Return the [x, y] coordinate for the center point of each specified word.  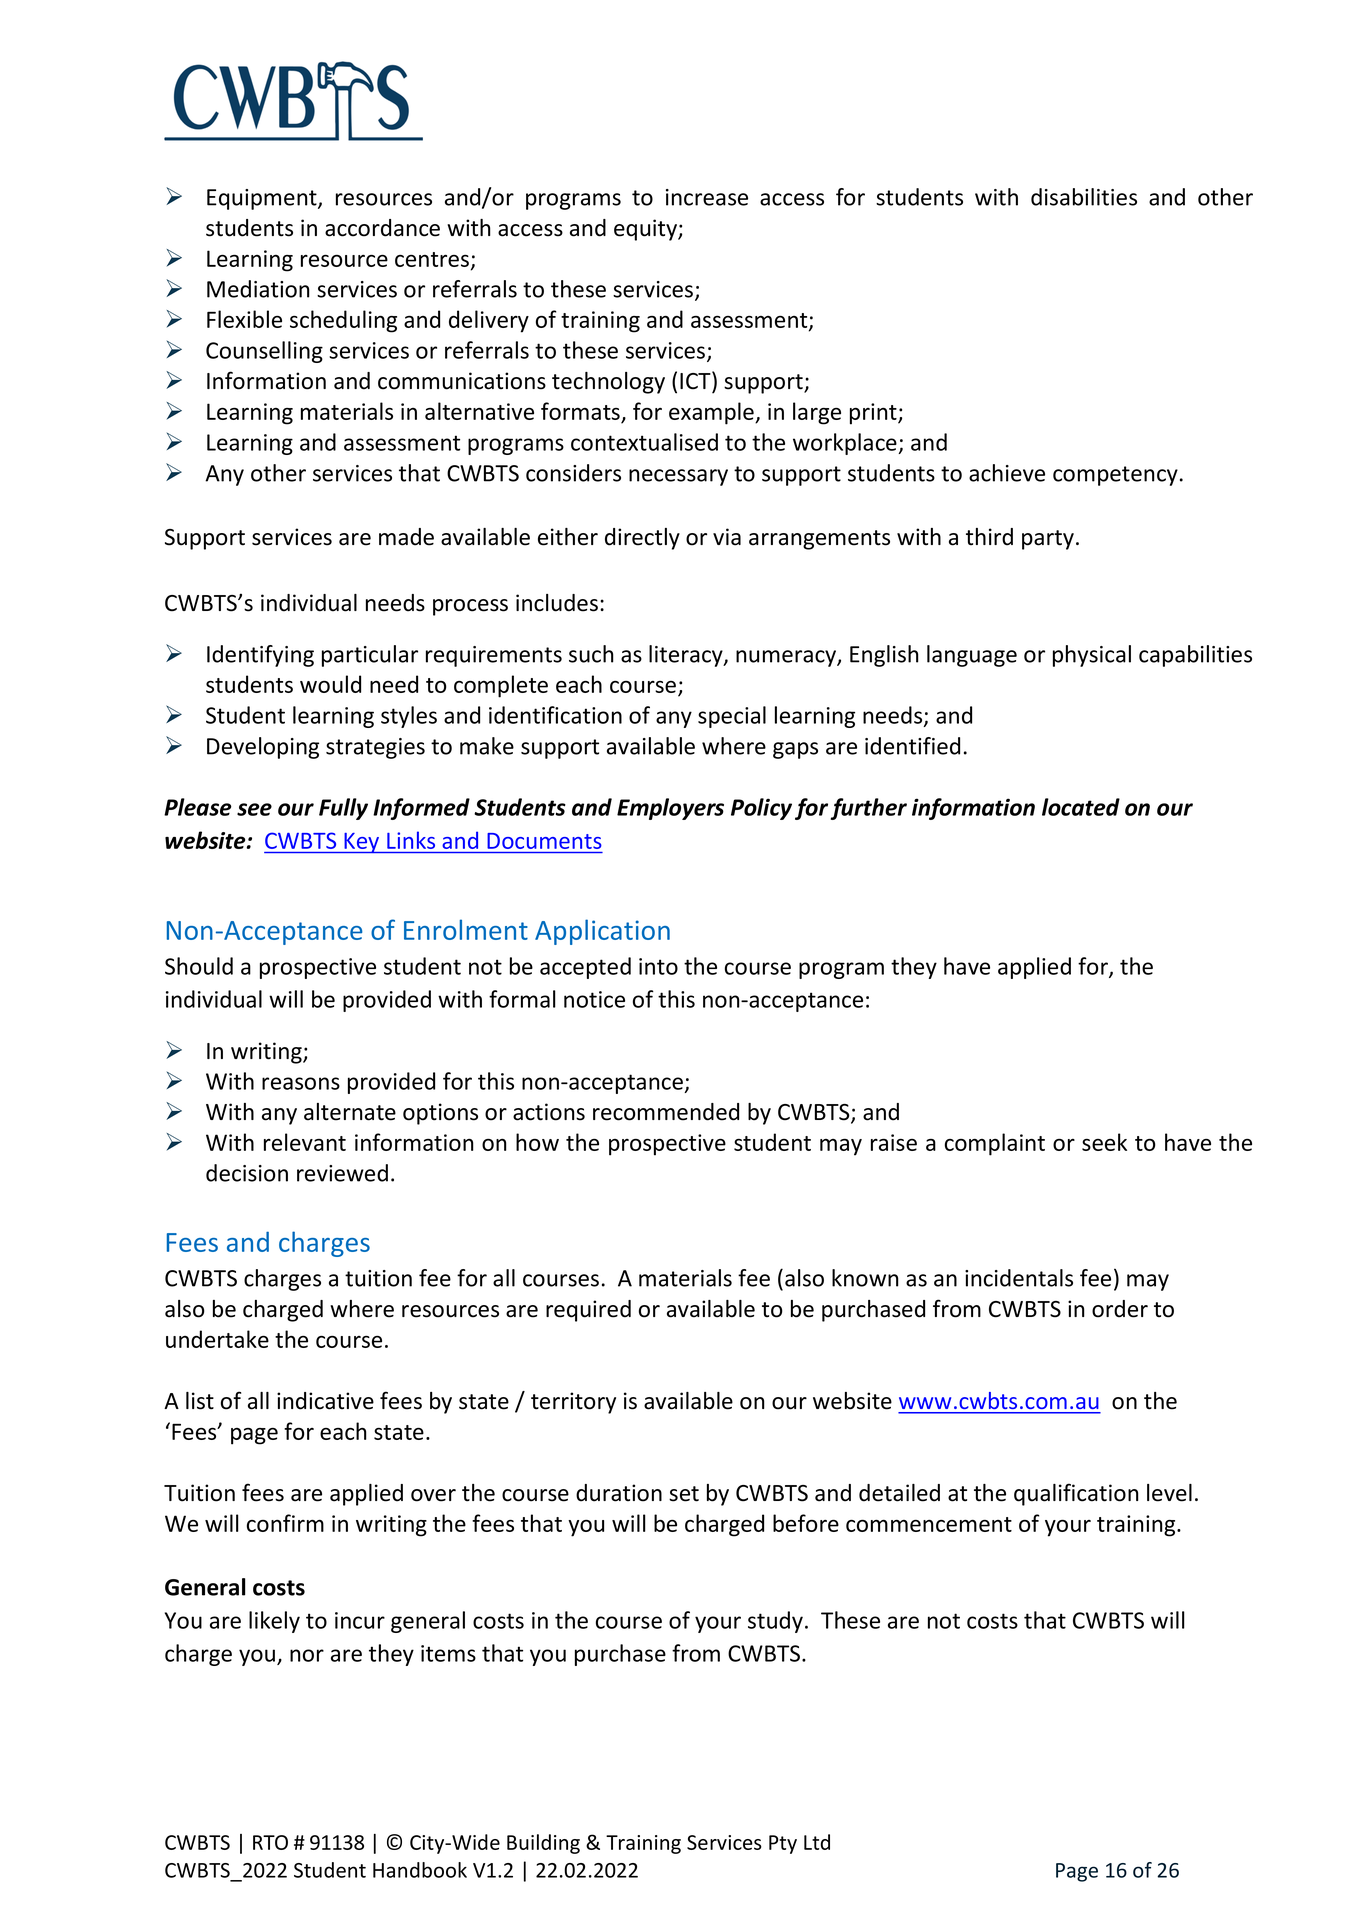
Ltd [817, 1842]
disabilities [1084, 197]
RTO [270, 1842]
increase [707, 197]
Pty [783, 1844]
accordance [382, 228]
